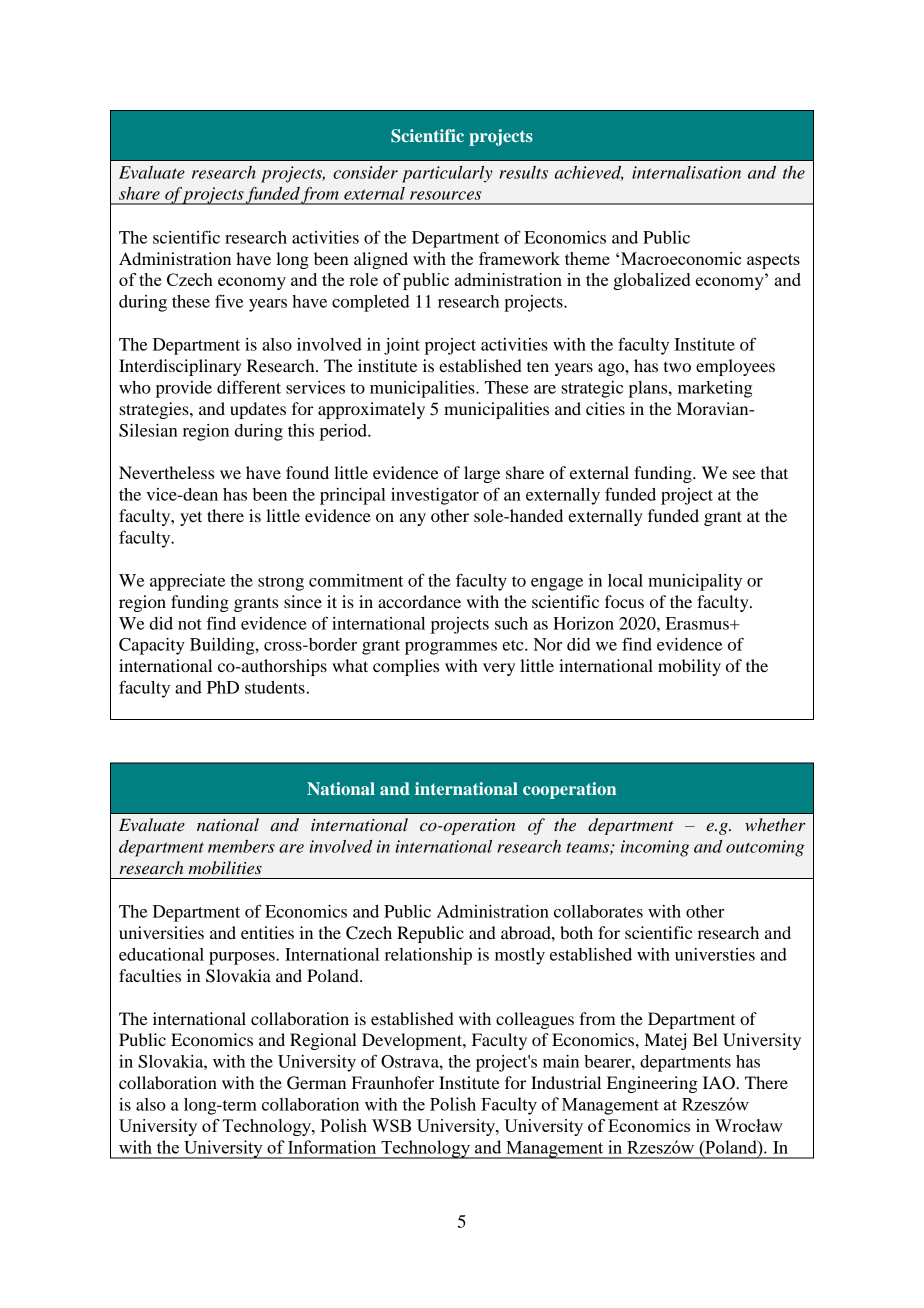 This image has width=924, height=1308. Describe the element at coordinates (190, 624) in the image. I see `not` at that location.
